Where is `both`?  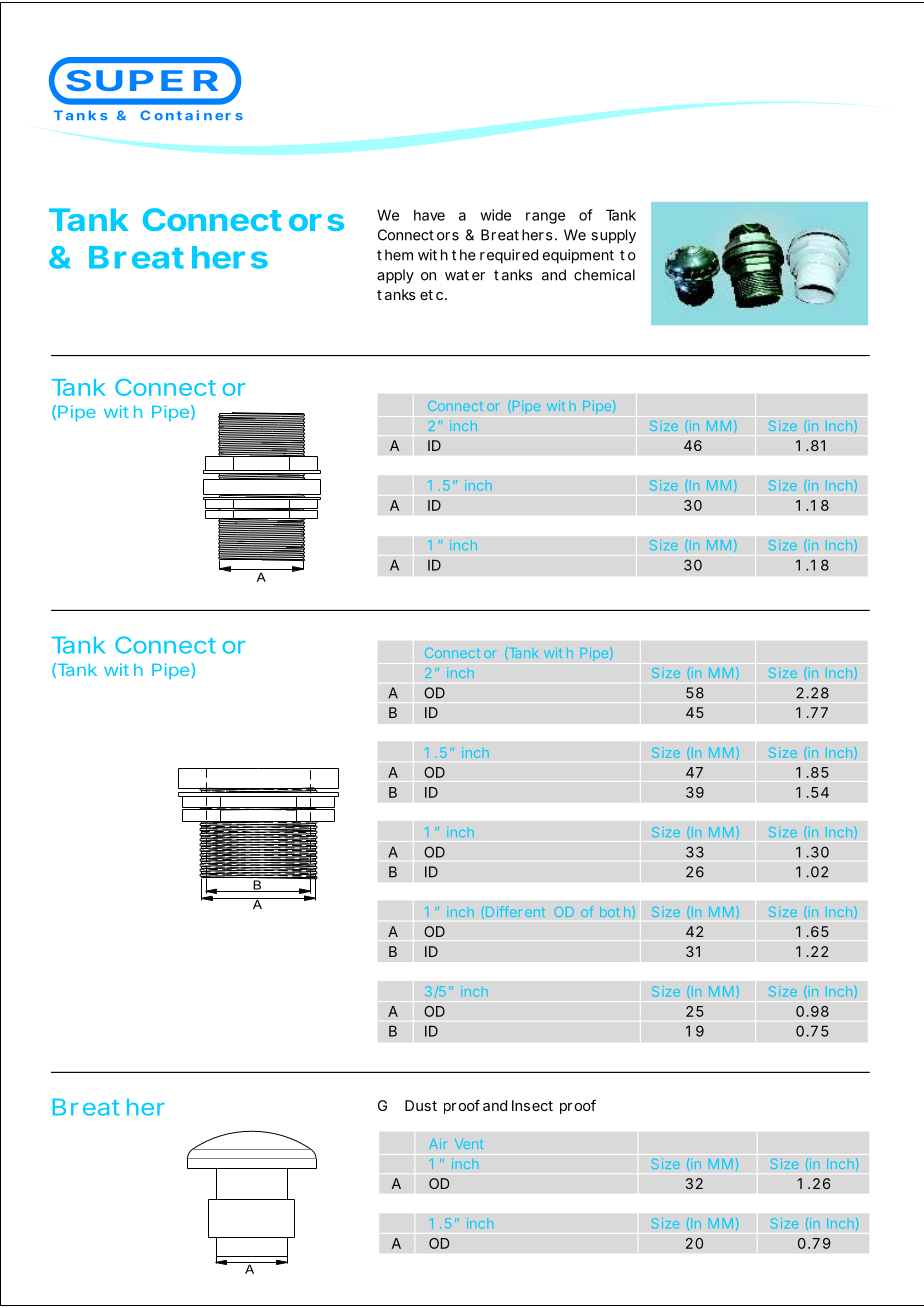
both is located at coordinates (616, 912).
